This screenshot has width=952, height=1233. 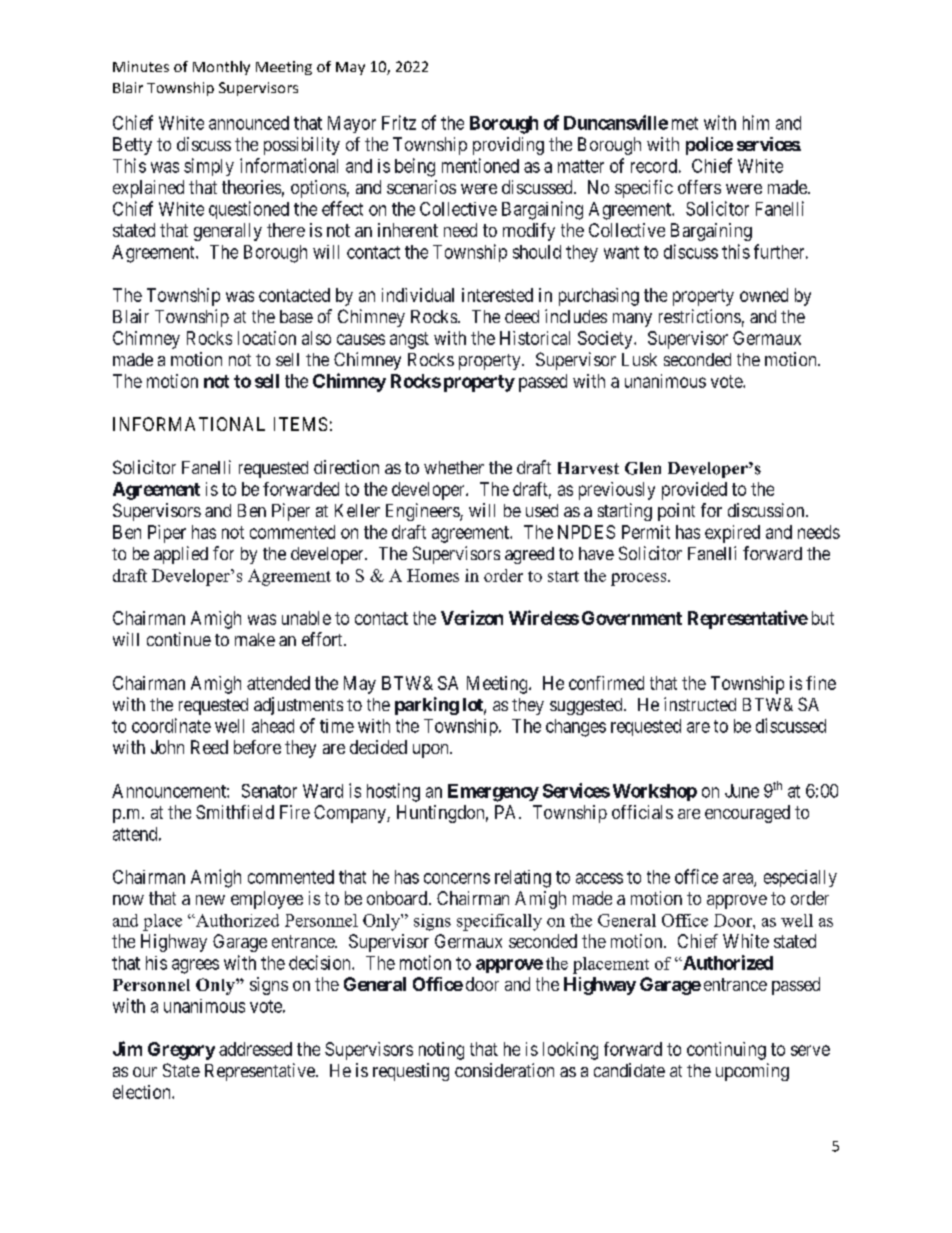 I want to click on location, so click(x=267, y=338).
